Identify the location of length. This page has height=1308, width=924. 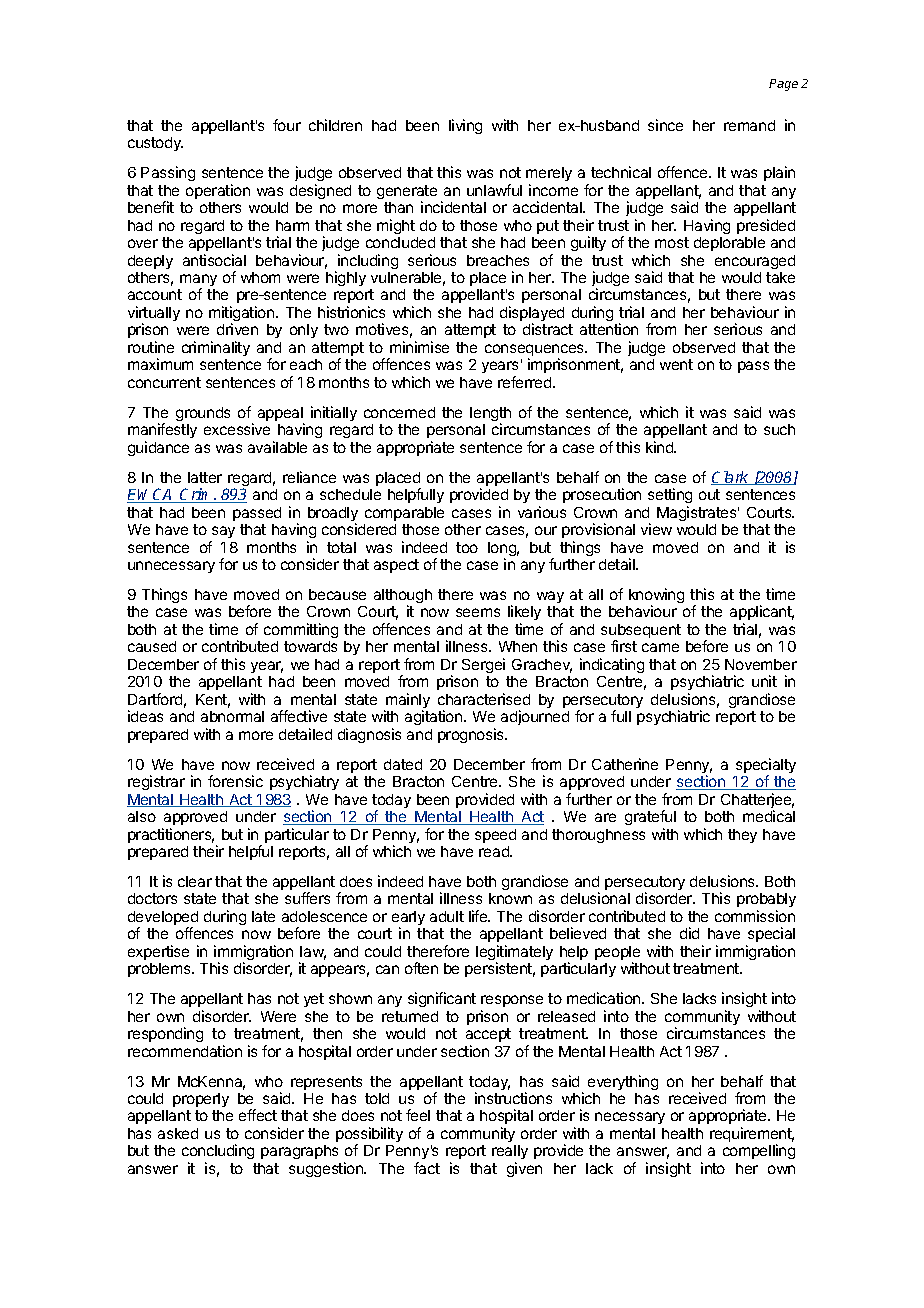
(490, 415).
